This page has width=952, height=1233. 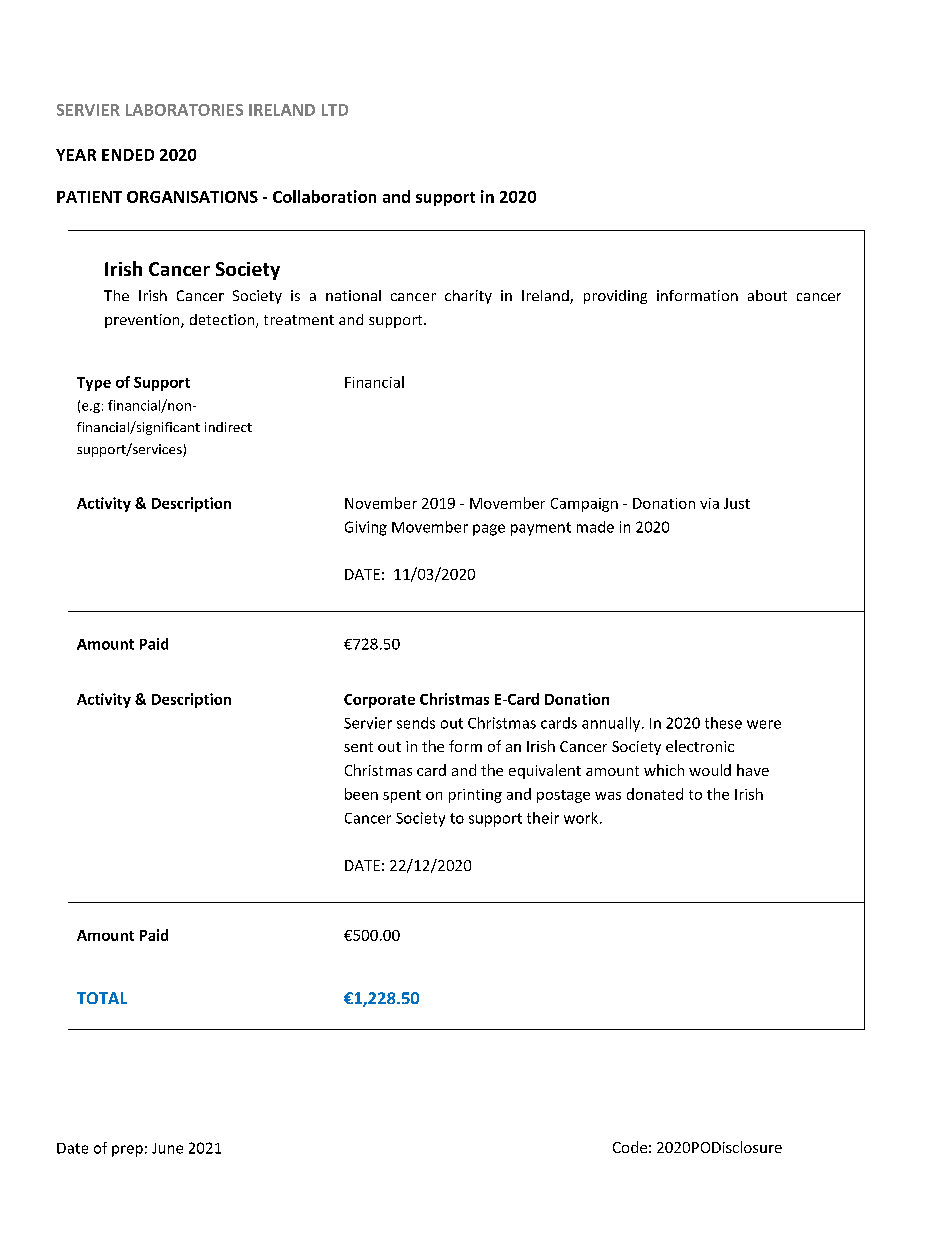 What do you see at coordinates (335, 110) in the page?
I see `LTD` at bounding box center [335, 110].
